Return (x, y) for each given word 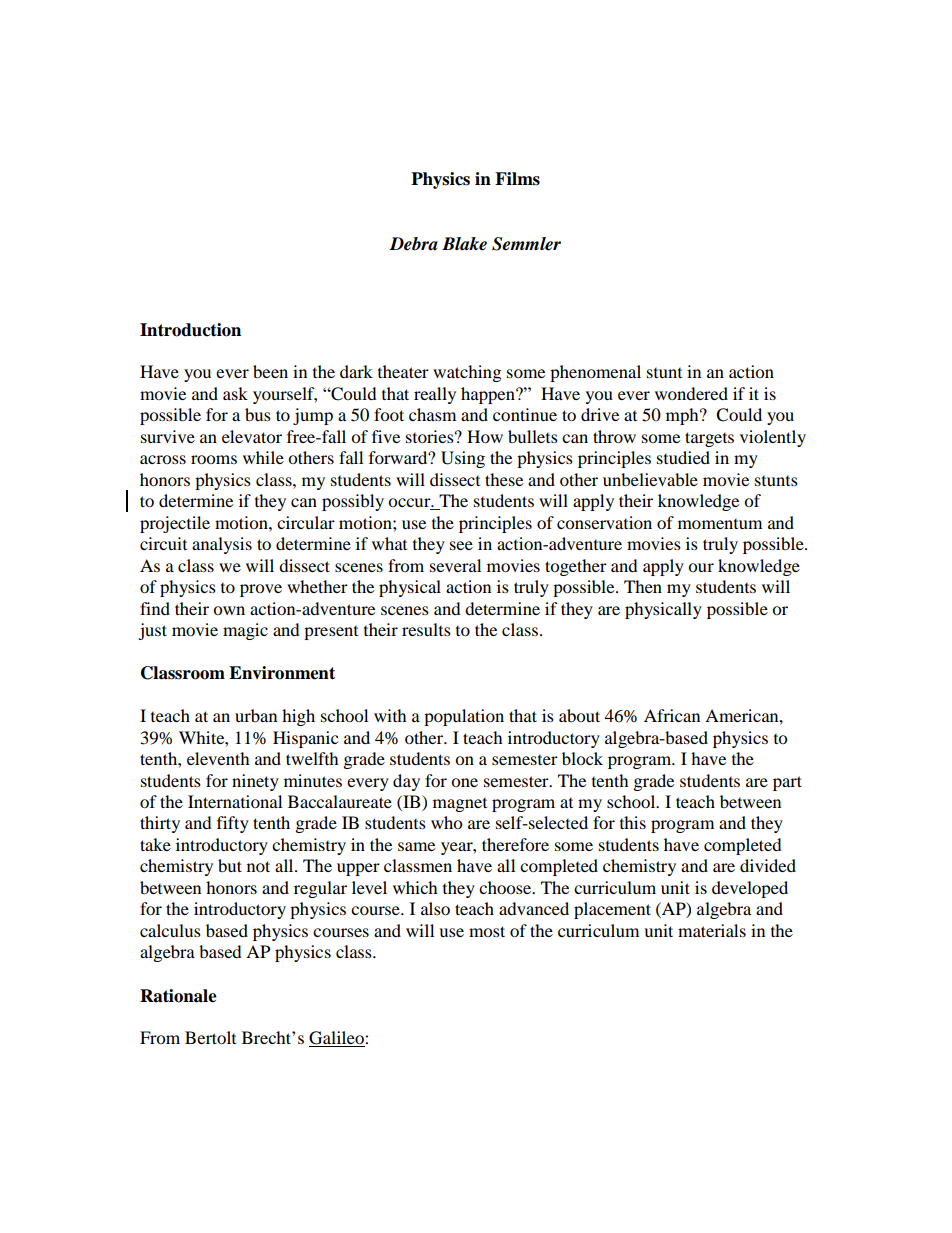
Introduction (190, 330)
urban (256, 715)
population (464, 717)
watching (467, 373)
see (461, 545)
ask (235, 393)
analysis (222, 545)
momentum (720, 524)
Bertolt (210, 1037)
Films (517, 179)
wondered (691, 393)
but (230, 865)
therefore (515, 844)
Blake (464, 244)
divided (768, 865)
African (672, 715)
